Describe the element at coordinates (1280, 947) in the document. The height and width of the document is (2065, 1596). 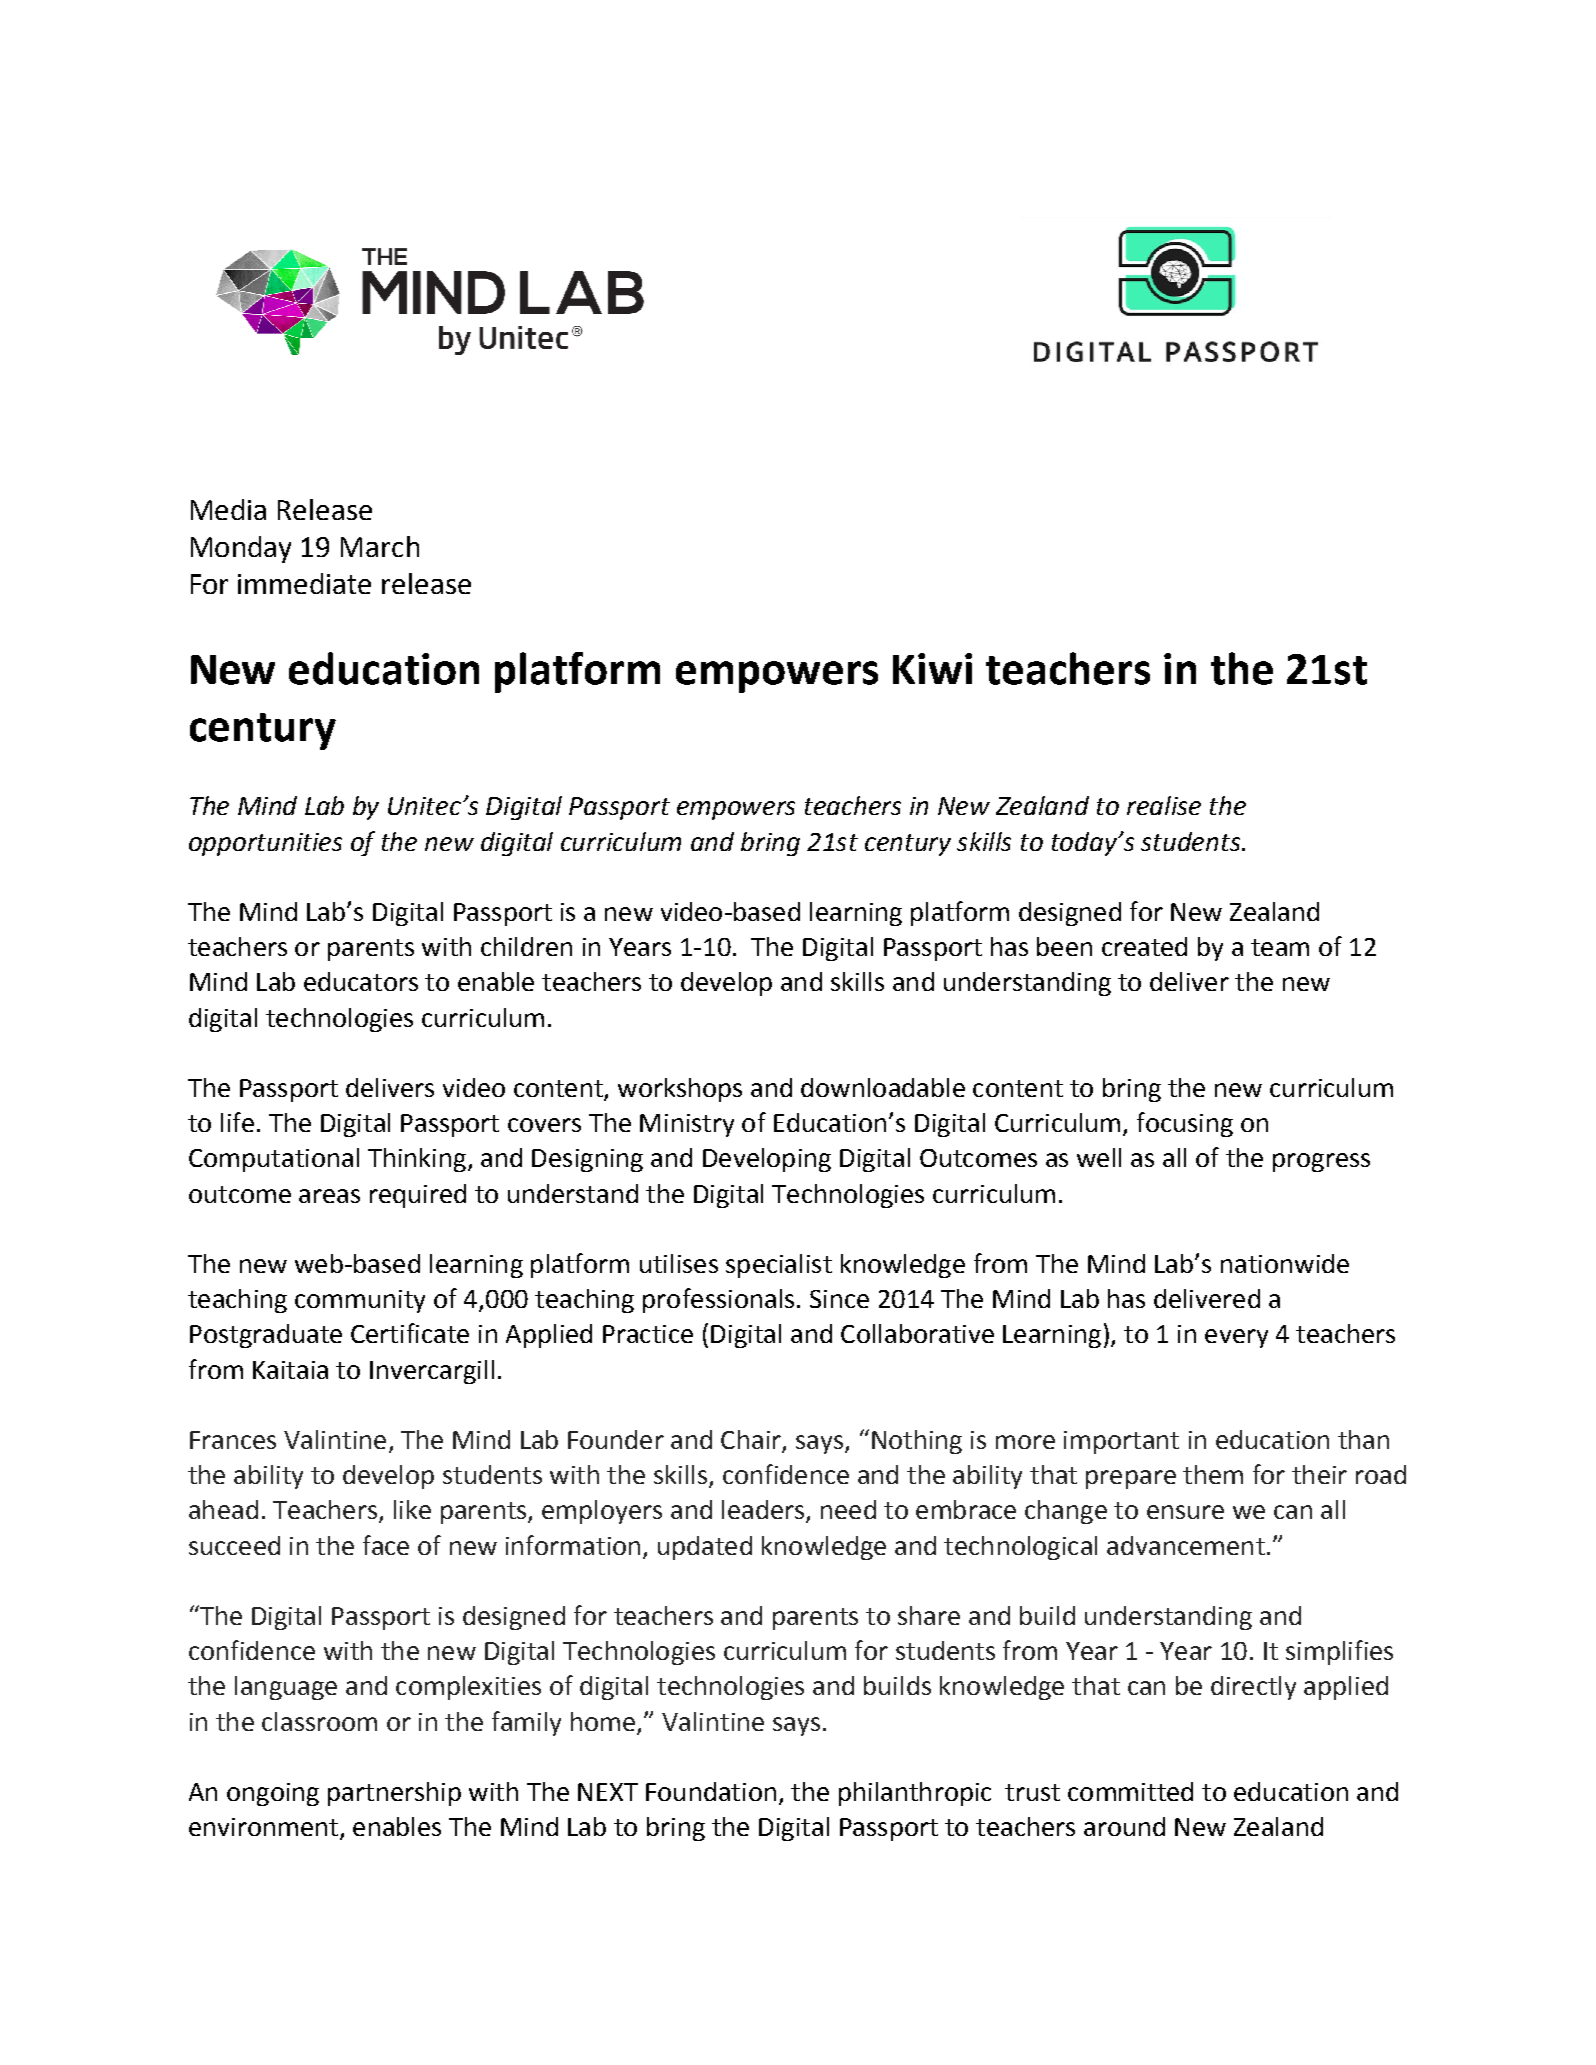
I see `team` at that location.
